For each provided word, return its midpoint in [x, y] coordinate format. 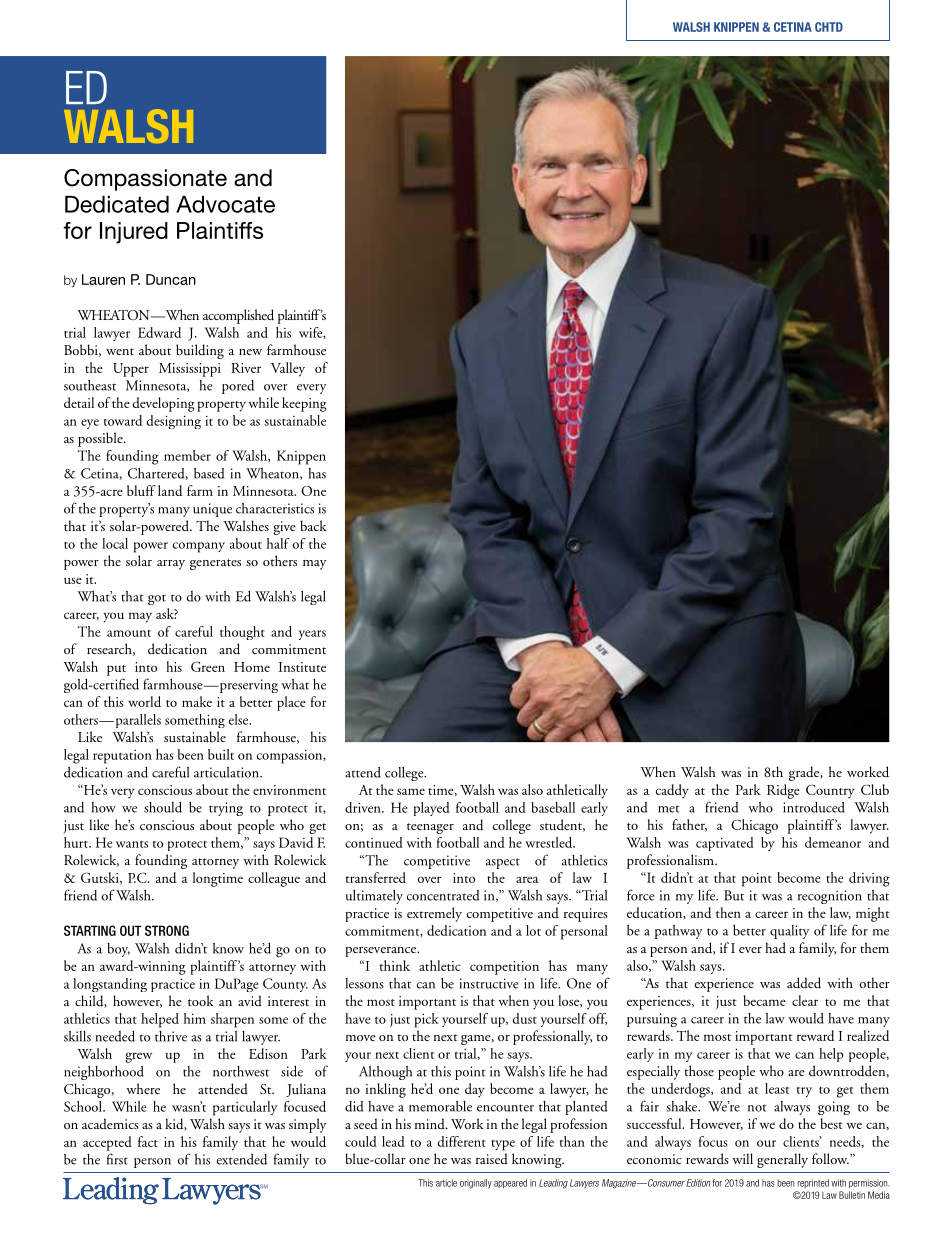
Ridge [783, 791]
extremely [434, 914]
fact [148, 1141]
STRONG [167, 930]
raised [492, 1158]
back [313, 525]
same [411, 791]
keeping [304, 404]
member [187, 455]
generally [782, 1160]
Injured [134, 233]
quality [790, 932]
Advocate [225, 204]
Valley [288, 369]
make [197, 701]
